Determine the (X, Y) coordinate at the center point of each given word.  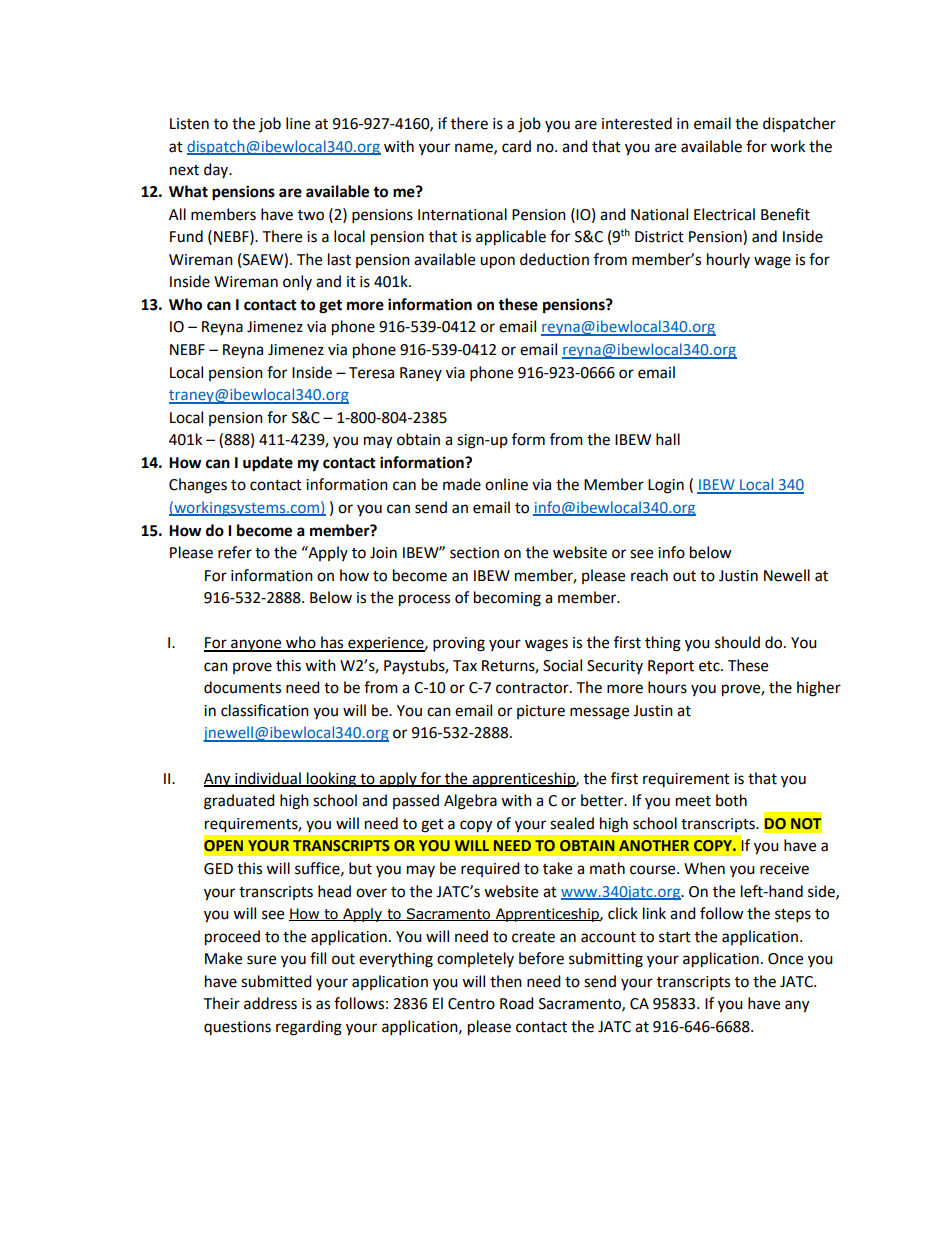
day (217, 170)
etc (710, 666)
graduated (239, 802)
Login (666, 486)
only (297, 282)
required (490, 869)
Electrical (724, 214)
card (516, 146)
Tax (465, 666)
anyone (256, 645)
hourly (728, 260)
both (731, 800)
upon (497, 262)
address (270, 1003)
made (462, 484)
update (268, 464)
